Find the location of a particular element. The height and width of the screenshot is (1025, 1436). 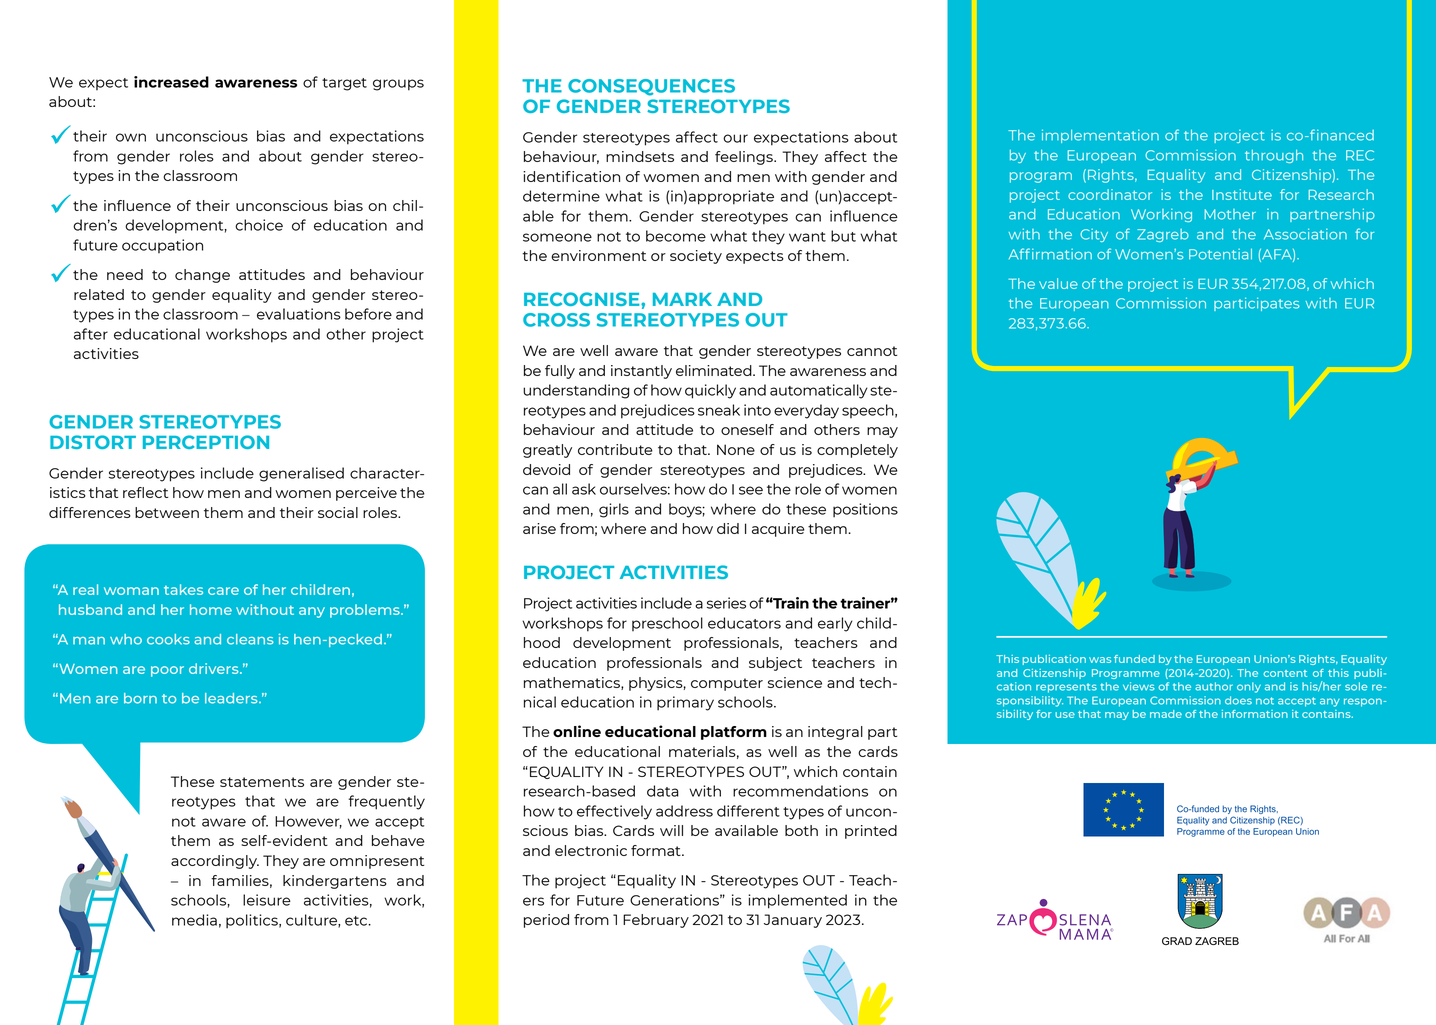

see is located at coordinates (751, 490).
